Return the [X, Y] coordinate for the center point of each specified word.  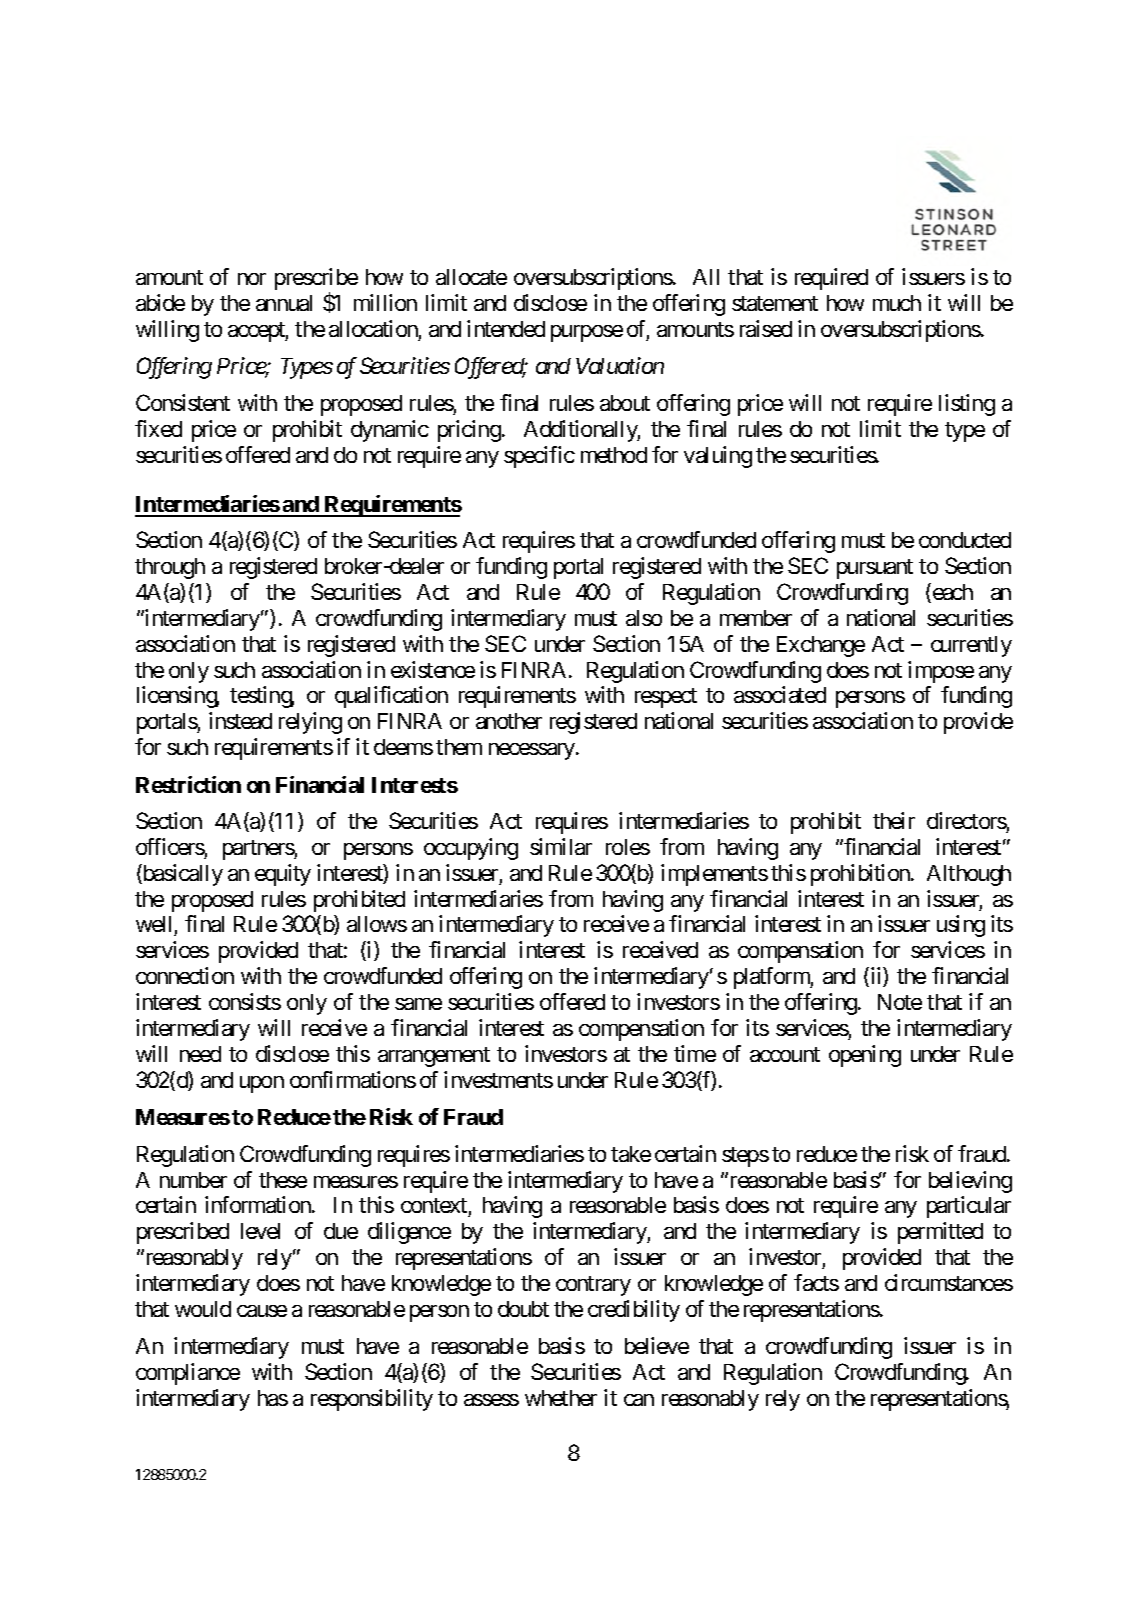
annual [284, 303]
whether [561, 1398]
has [273, 1398]
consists [245, 1001]
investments [498, 1079]
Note [900, 1002]
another [509, 721]
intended [506, 328]
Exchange [821, 646]
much [897, 303]
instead [240, 720]
